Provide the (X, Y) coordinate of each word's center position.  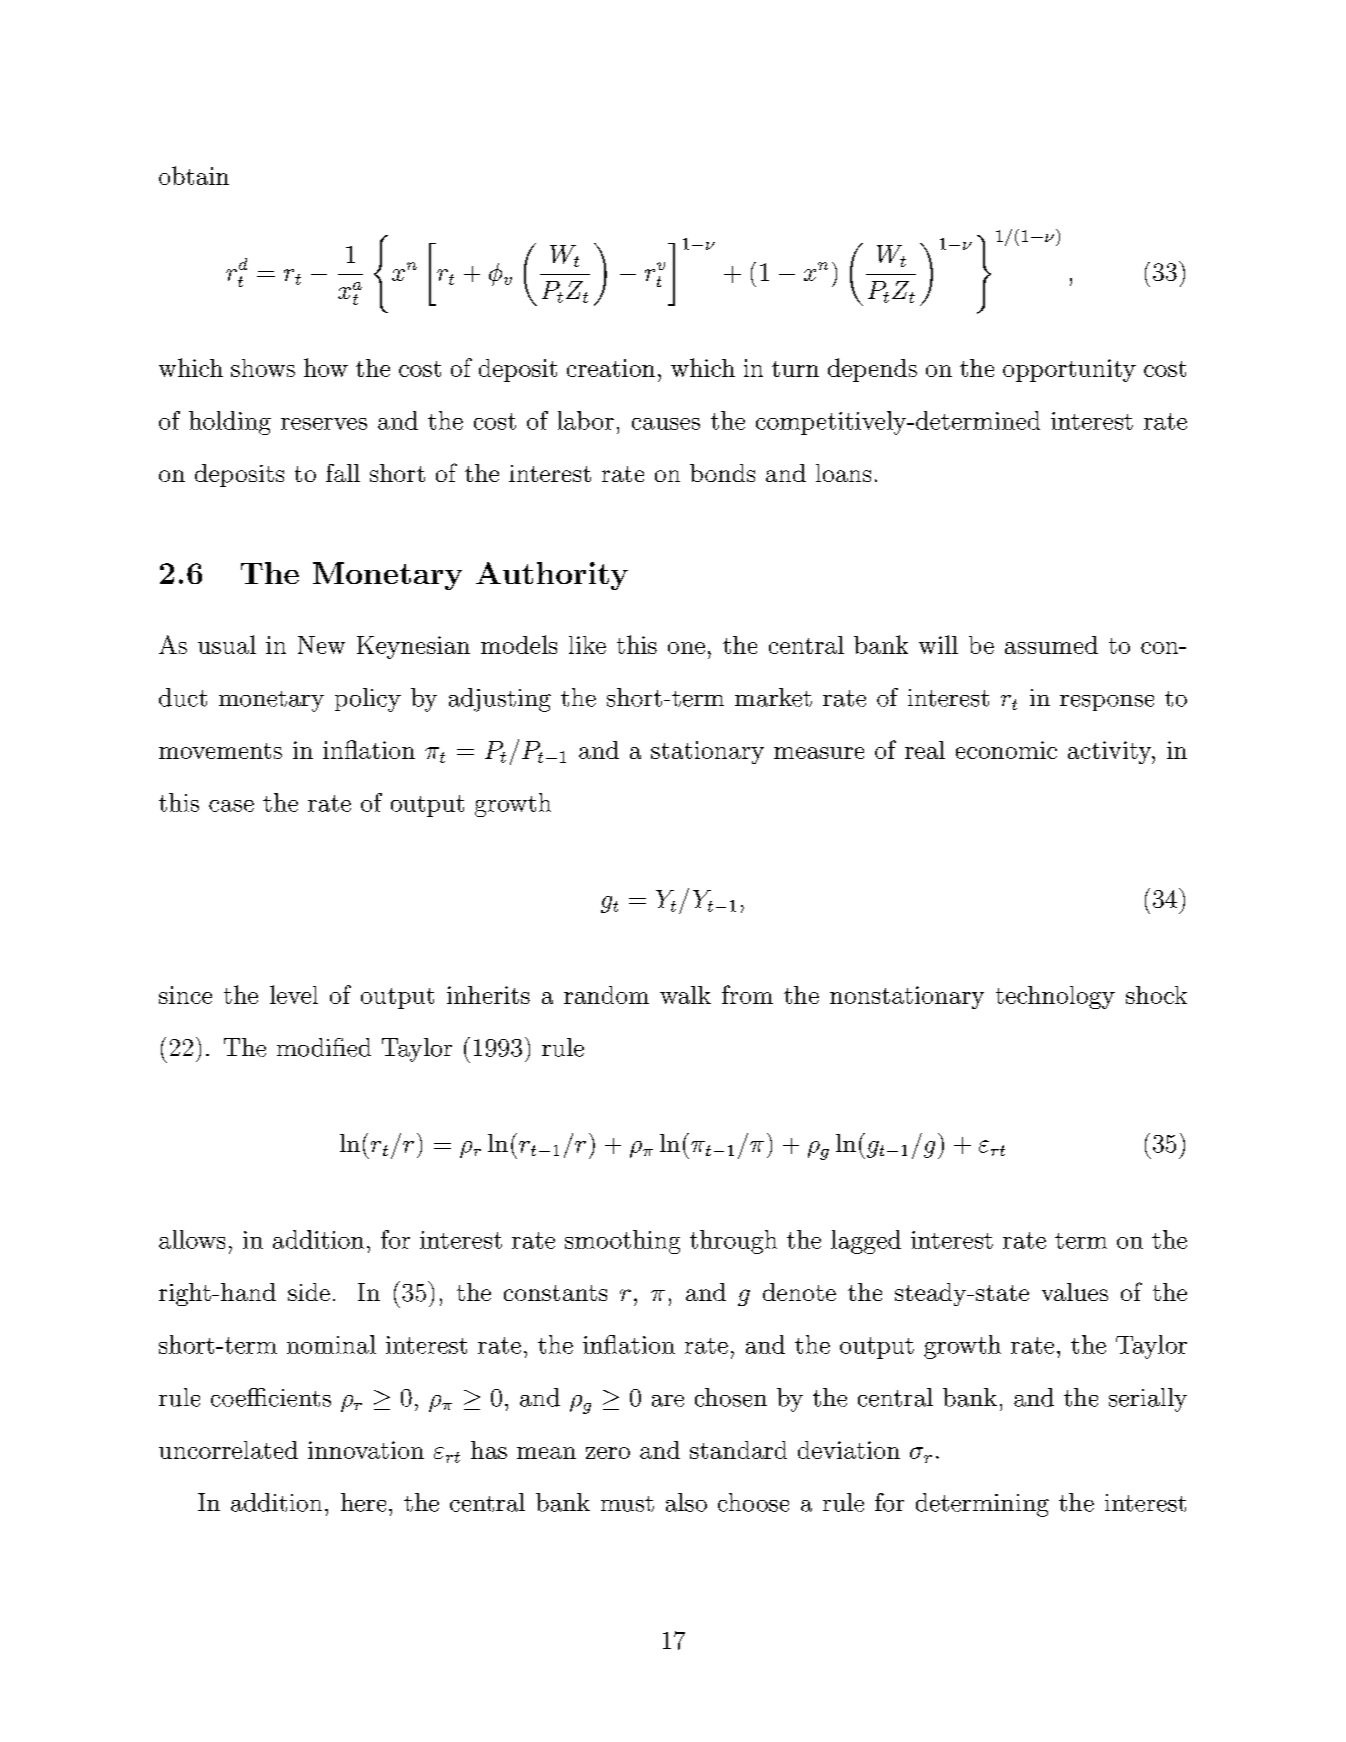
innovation (366, 1450)
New (321, 645)
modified (324, 1047)
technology (1055, 997)
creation (611, 368)
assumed (1051, 645)
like (587, 645)
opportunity (1069, 370)
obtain (194, 175)
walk (685, 995)
